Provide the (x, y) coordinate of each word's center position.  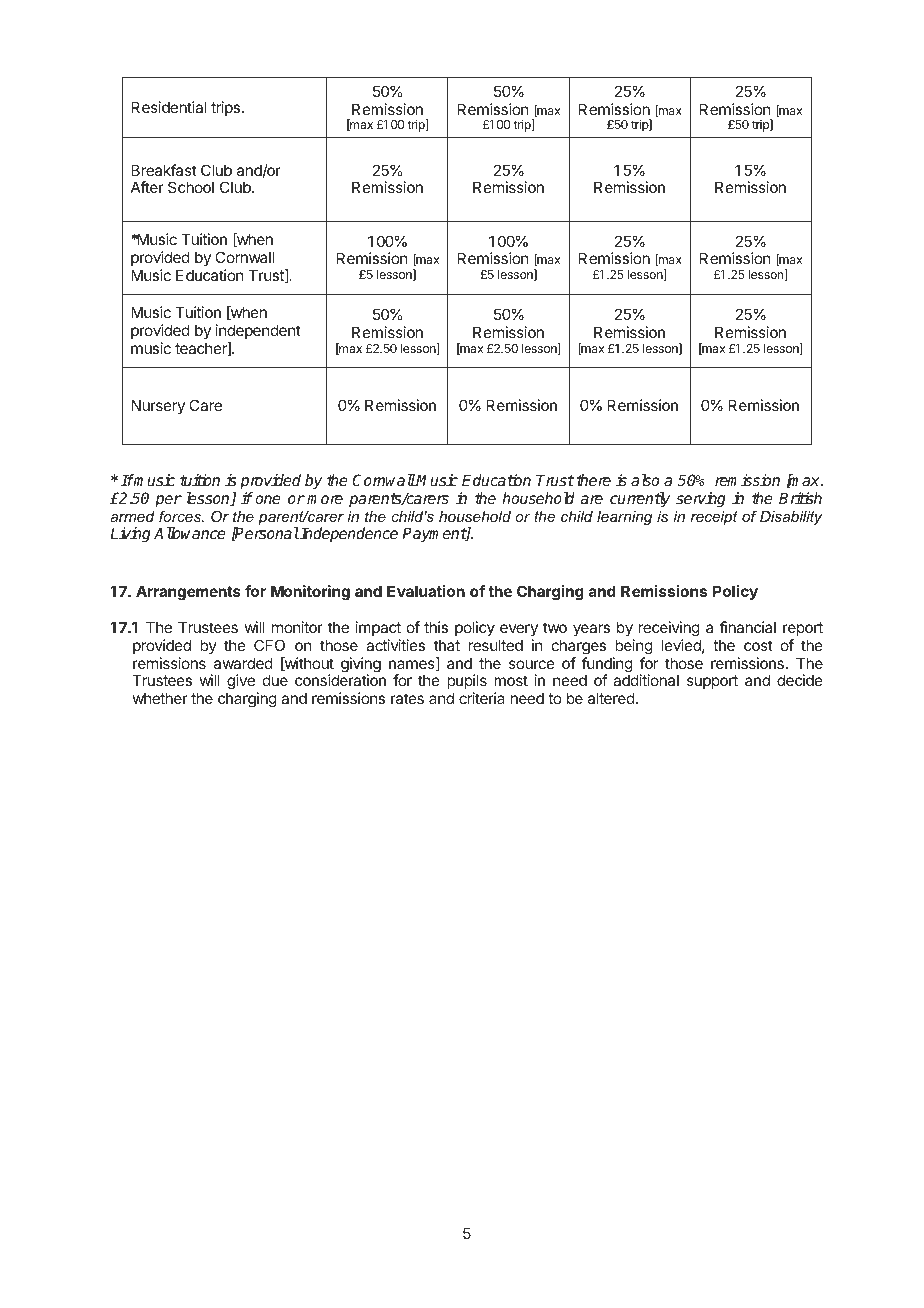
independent (258, 331)
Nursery (158, 406)
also (645, 480)
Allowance (190, 533)
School (191, 187)
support (712, 682)
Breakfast (164, 170)
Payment (434, 535)
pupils (467, 683)
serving (701, 500)
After (147, 187)
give (240, 683)
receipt (714, 518)
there (594, 480)
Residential (168, 107)
